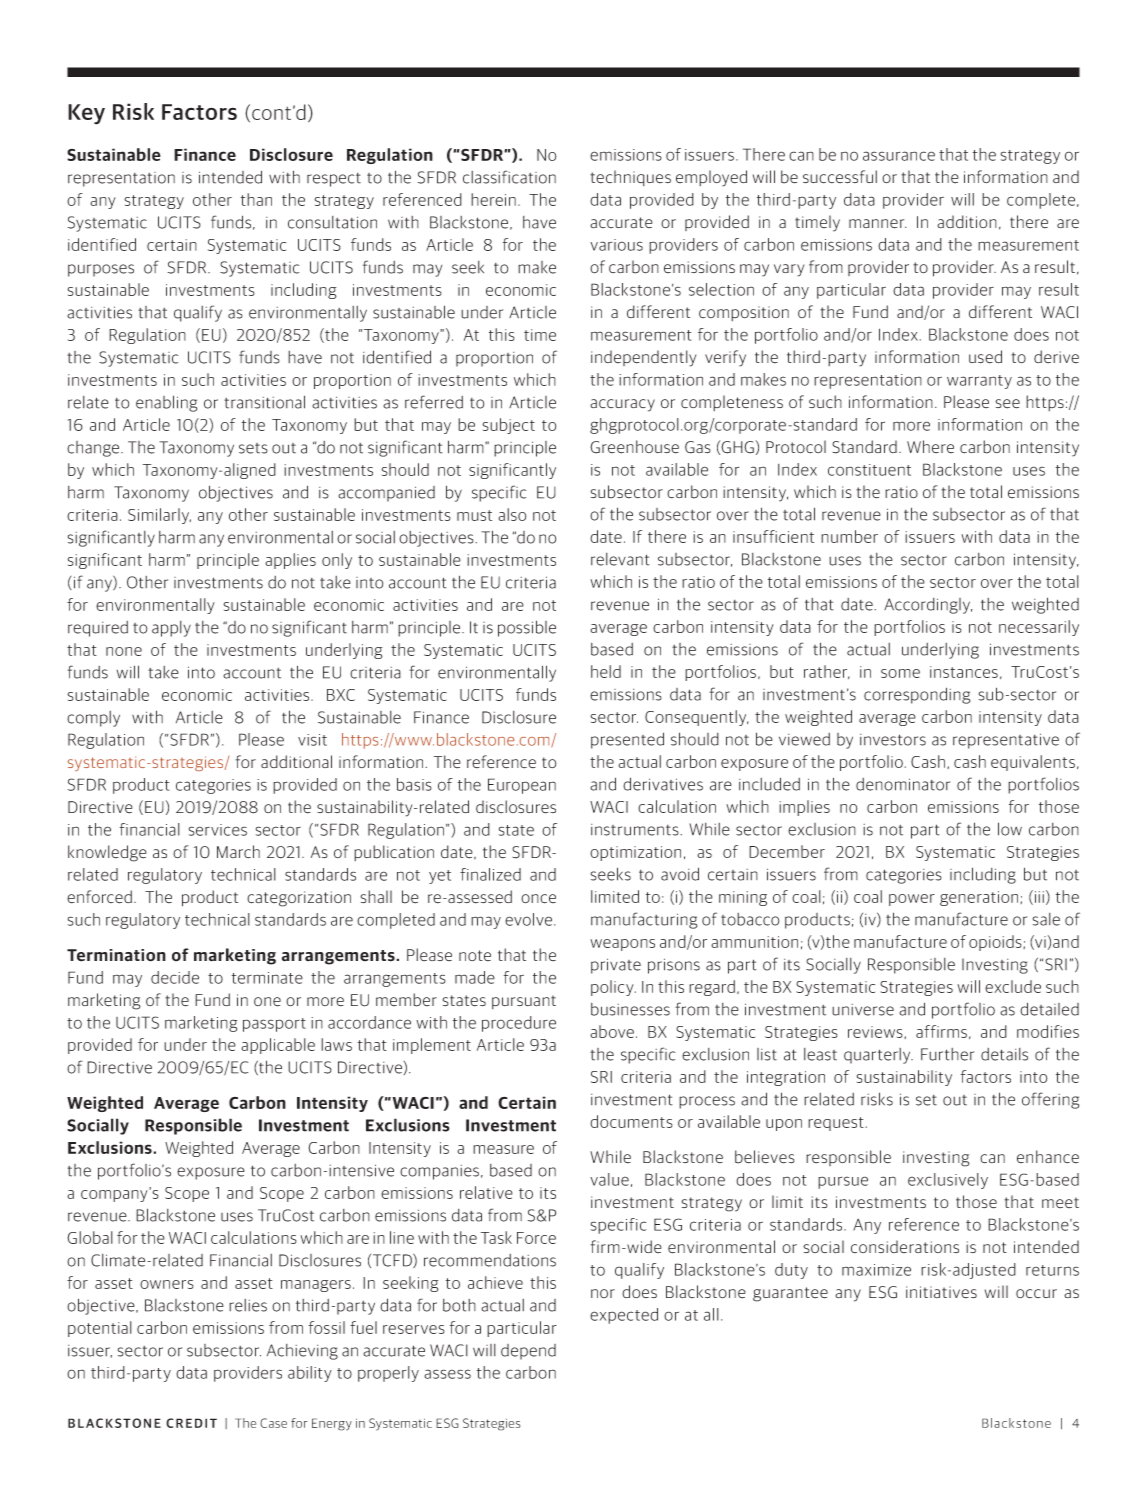 The width and height of the page is (1147, 1485). Describe the element at coordinates (630, 178) in the page. I see `techniques` at that location.
